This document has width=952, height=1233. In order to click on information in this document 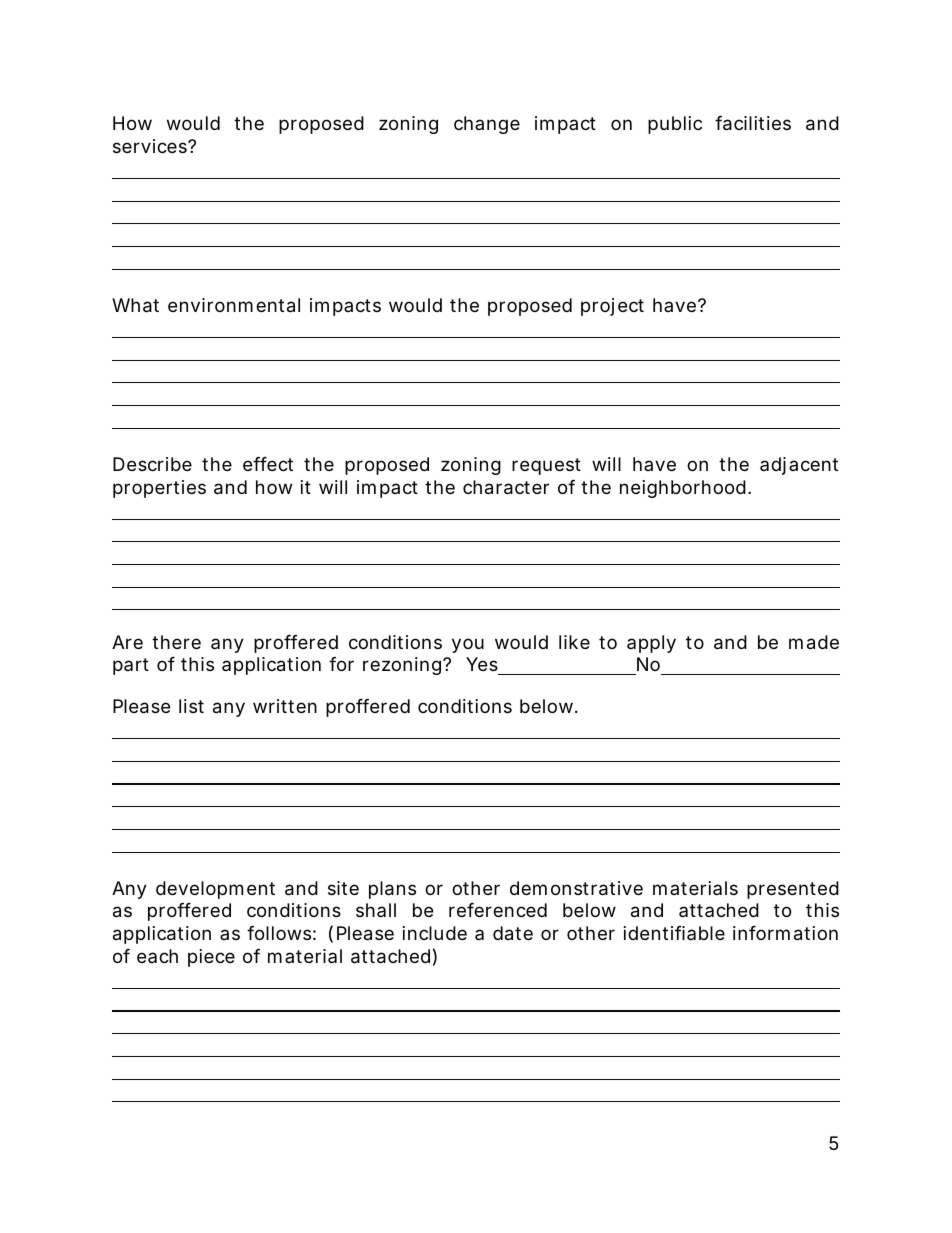, I will do `click(785, 933)`.
